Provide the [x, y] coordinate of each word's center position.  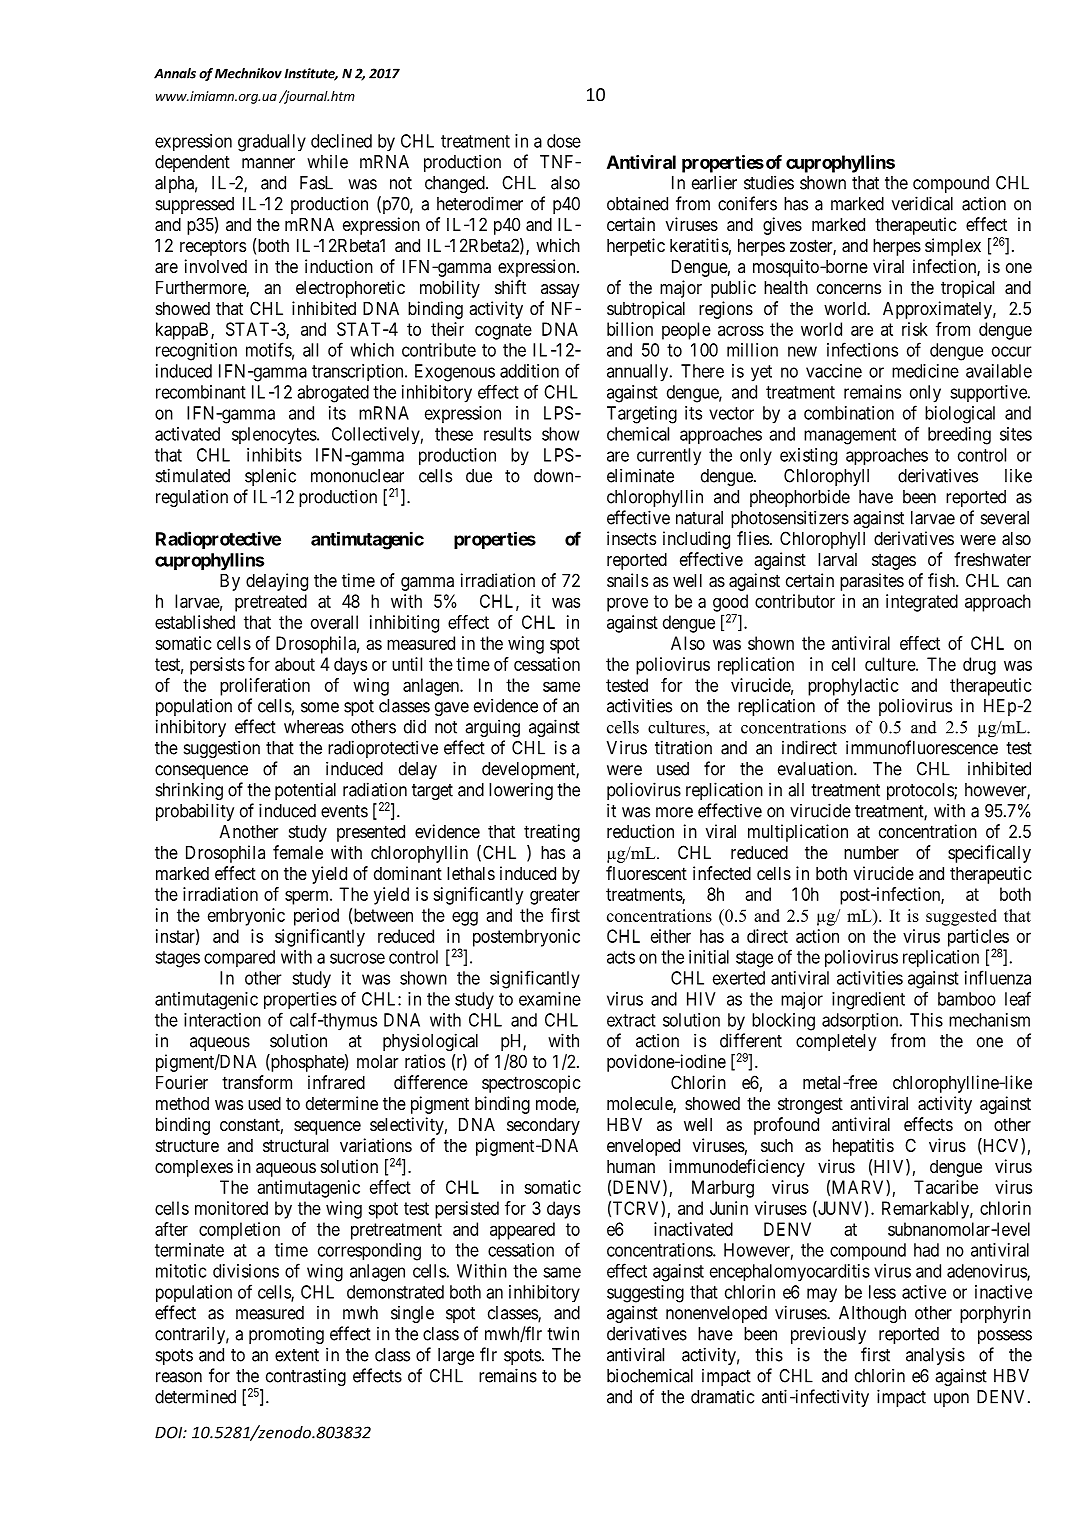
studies [769, 182]
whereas [314, 727]
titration [683, 747]
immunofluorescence [922, 747]
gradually [272, 143]
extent [297, 1355]
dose [564, 141]
